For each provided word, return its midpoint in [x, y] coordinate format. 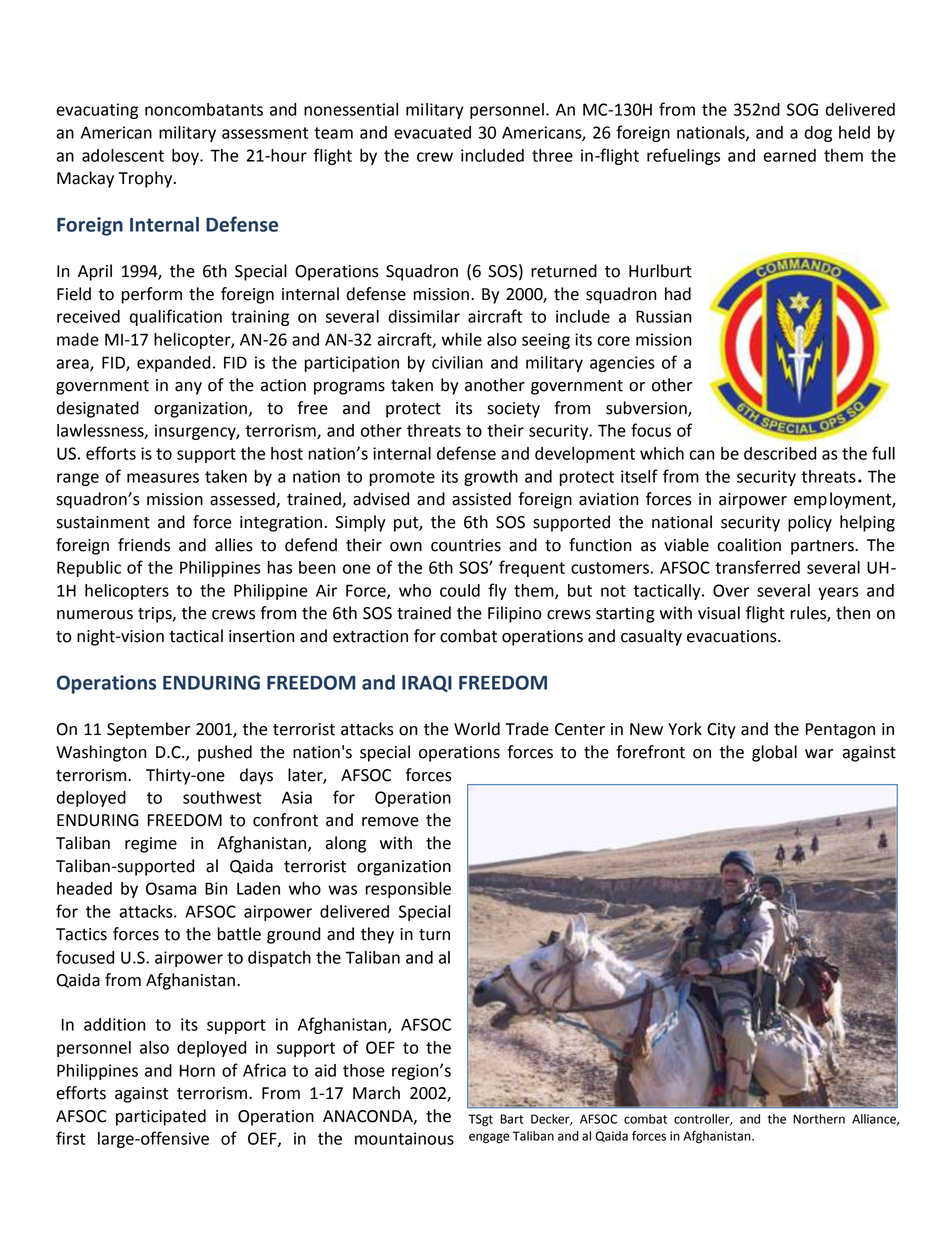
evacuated [432, 132]
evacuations [733, 636]
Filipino [515, 614]
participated [161, 1117]
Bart [512, 1119]
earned [789, 155]
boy [186, 157]
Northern [819, 1119]
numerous [95, 615]
